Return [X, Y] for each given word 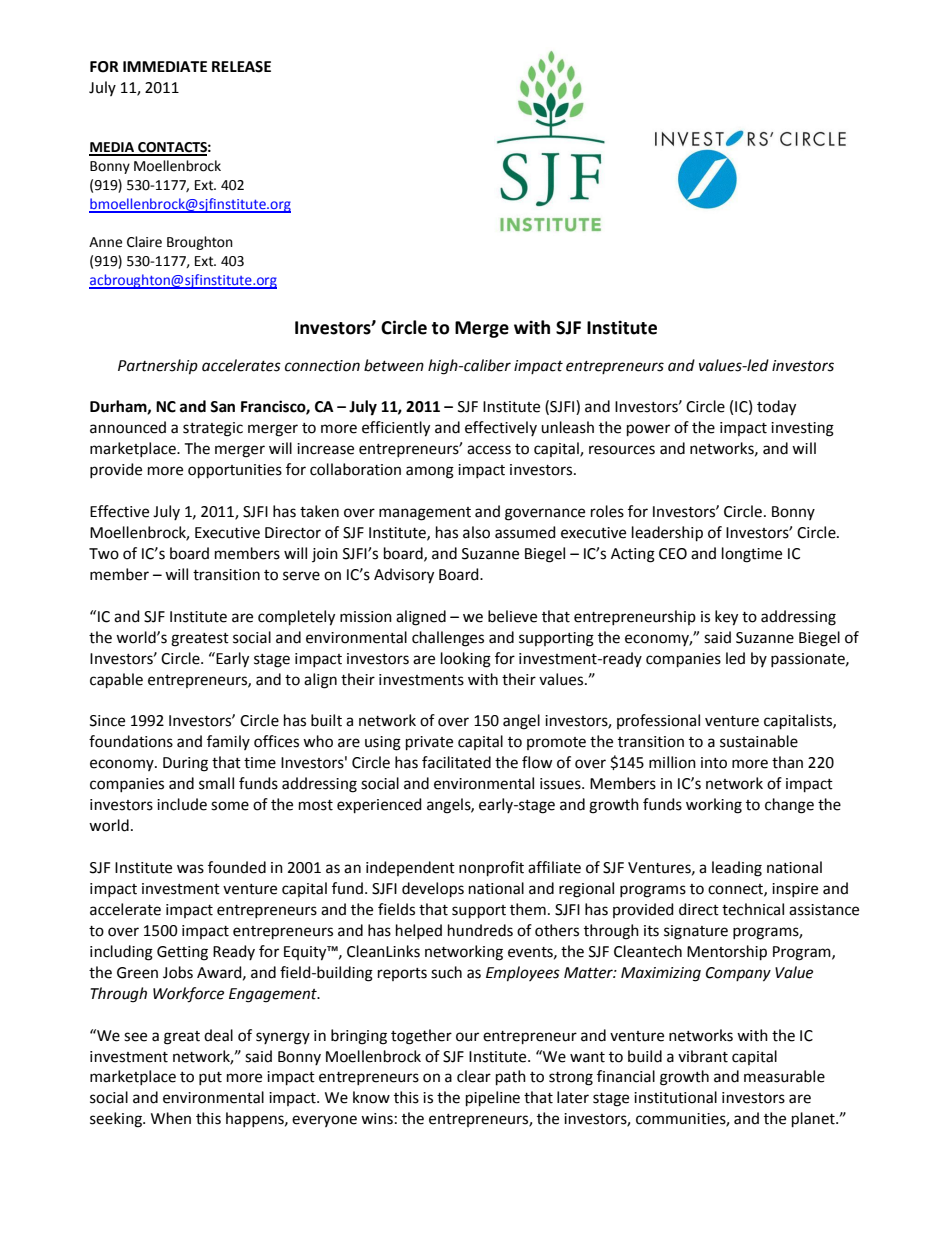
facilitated [456, 762]
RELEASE [241, 67]
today [776, 408]
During [185, 764]
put [210, 1078]
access [489, 450]
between [394, 365]
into [714, 763]
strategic [213, 429]
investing [802, 429]
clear [474, 1076]
